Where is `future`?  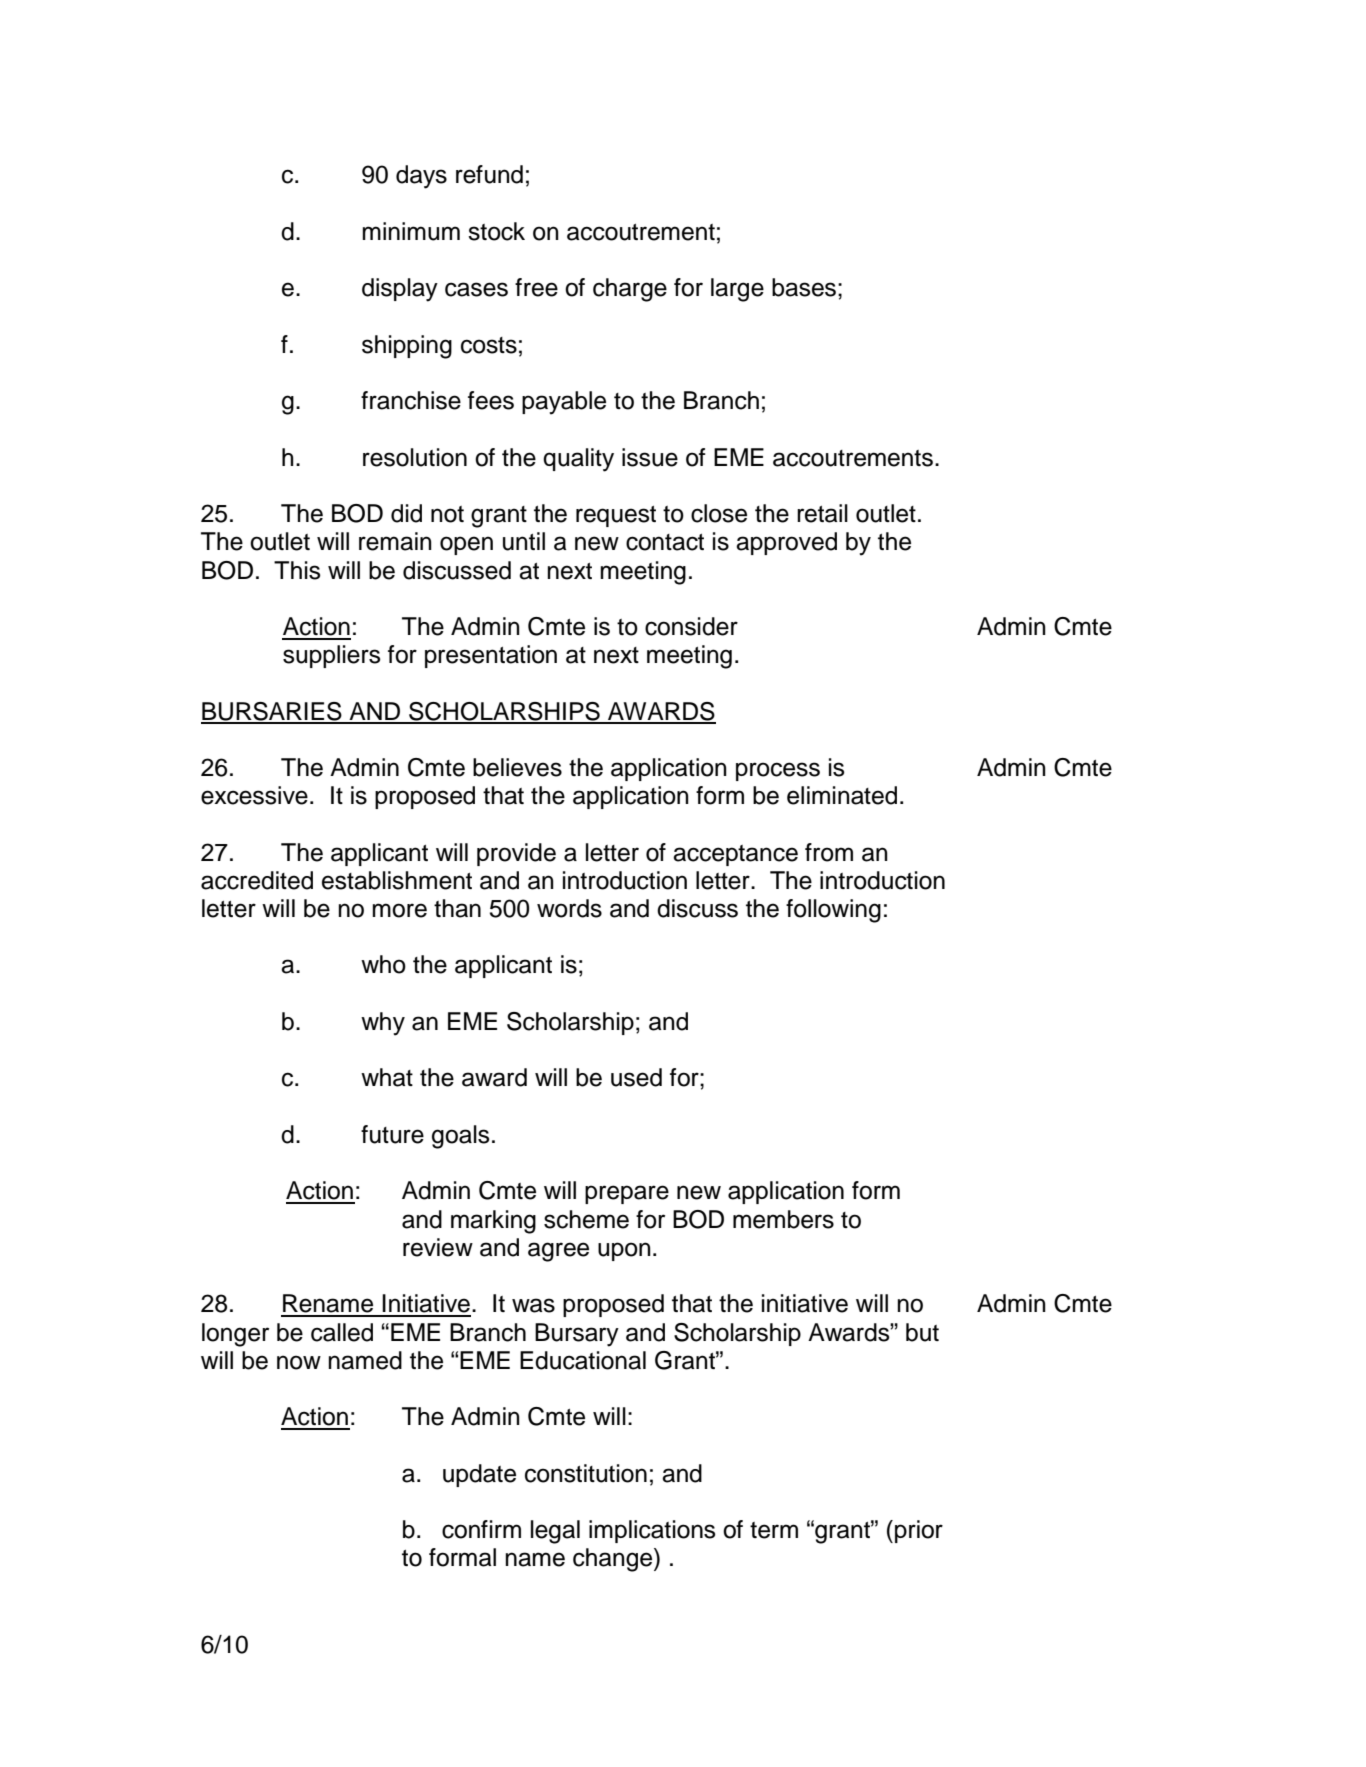 future is located at coordinates (392, 1134).
